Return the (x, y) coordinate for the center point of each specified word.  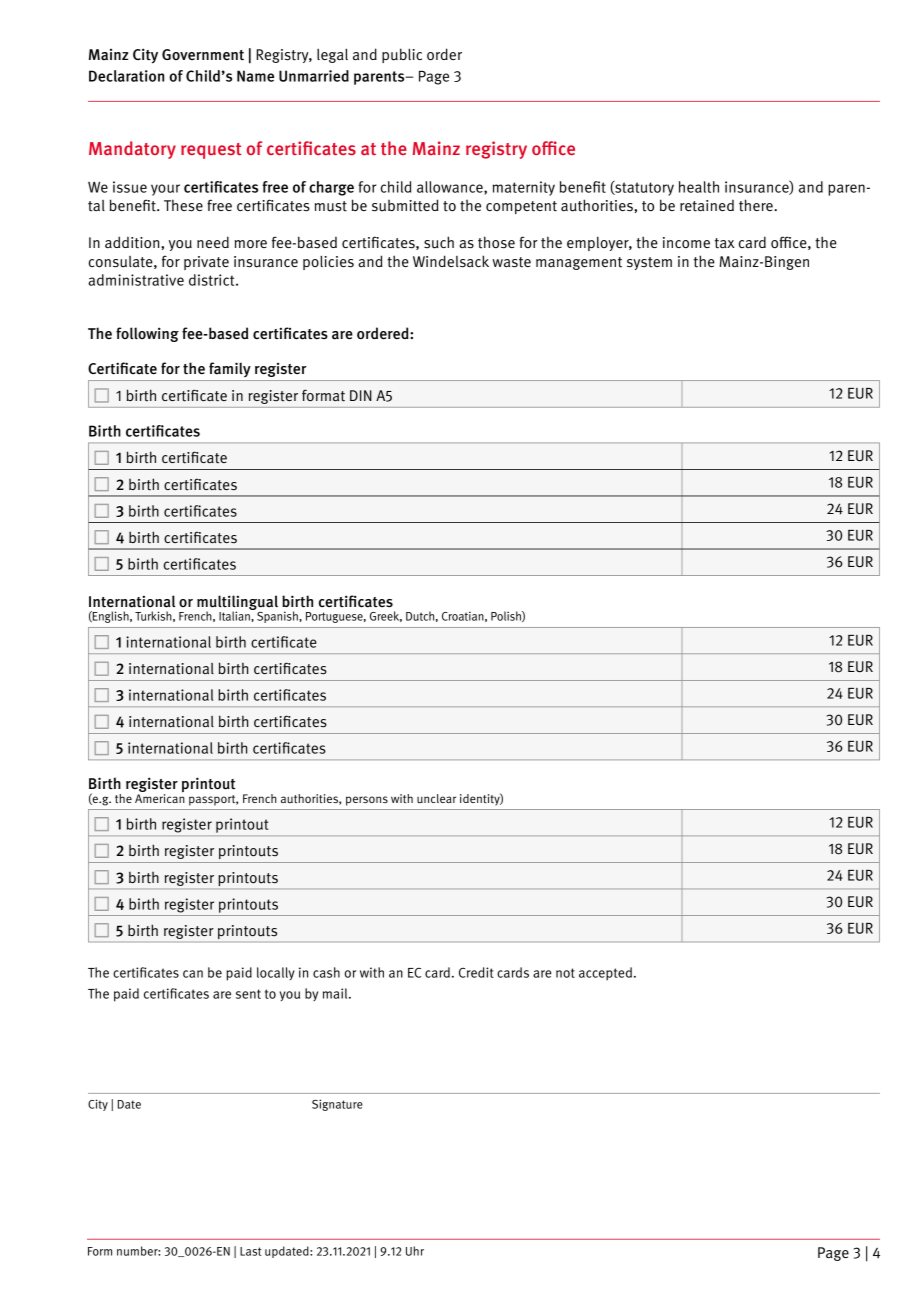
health (699, 187)
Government (203, 54)
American (160, 797)
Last (250, 1251)
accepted (605, 974)
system (649, 263)
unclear (436, 799)
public (402, 55)
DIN (361, 395)
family (230, 369)
